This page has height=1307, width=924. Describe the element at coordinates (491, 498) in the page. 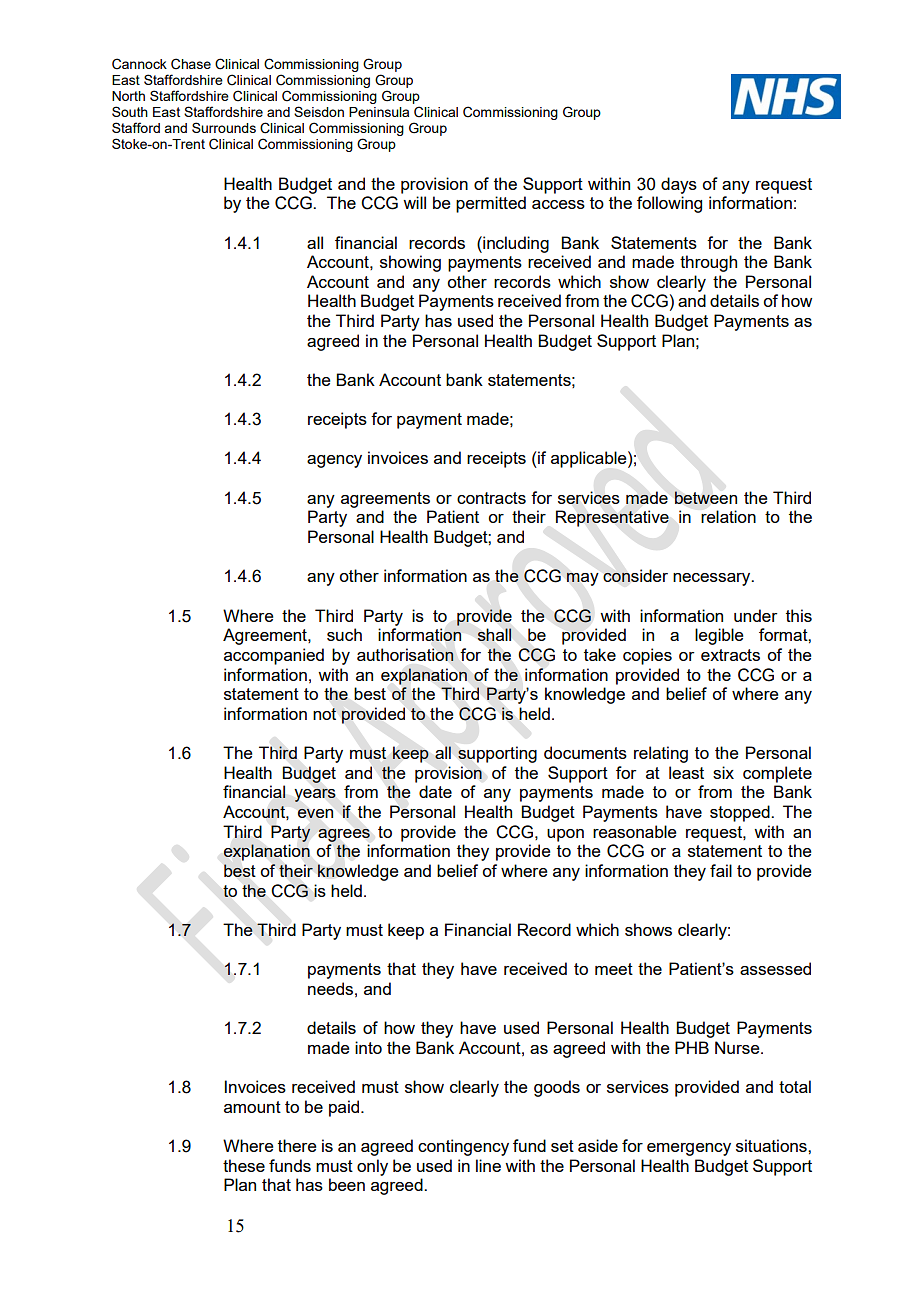

I see `contracts` at that location.
